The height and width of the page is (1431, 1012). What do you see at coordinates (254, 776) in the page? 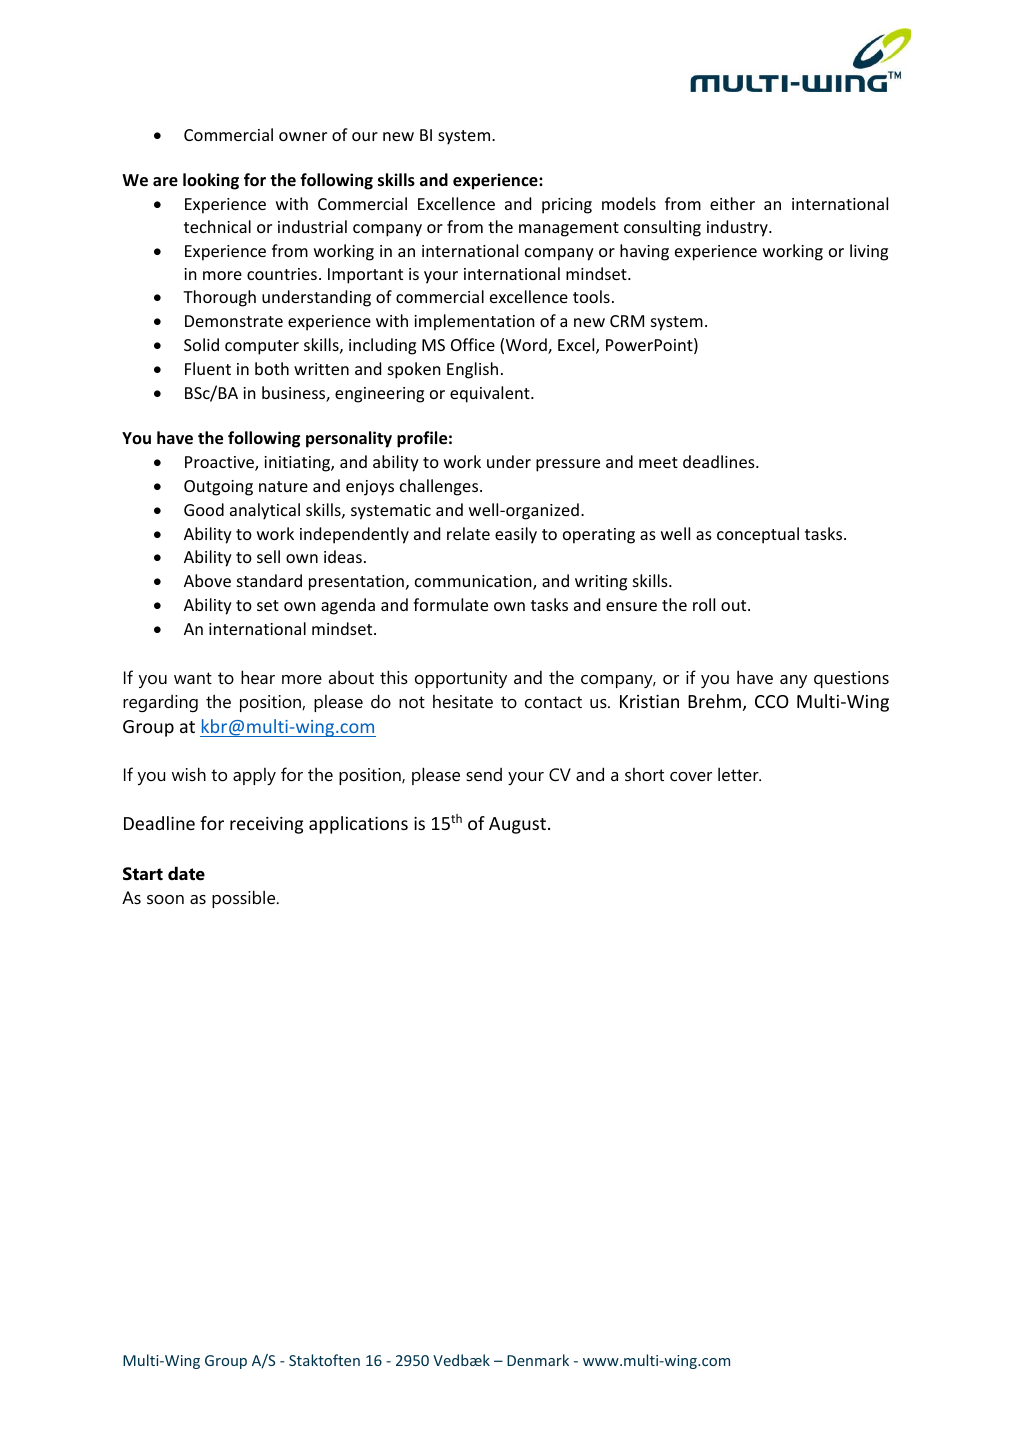
I see `apply` at bounding box center [254, 776].
